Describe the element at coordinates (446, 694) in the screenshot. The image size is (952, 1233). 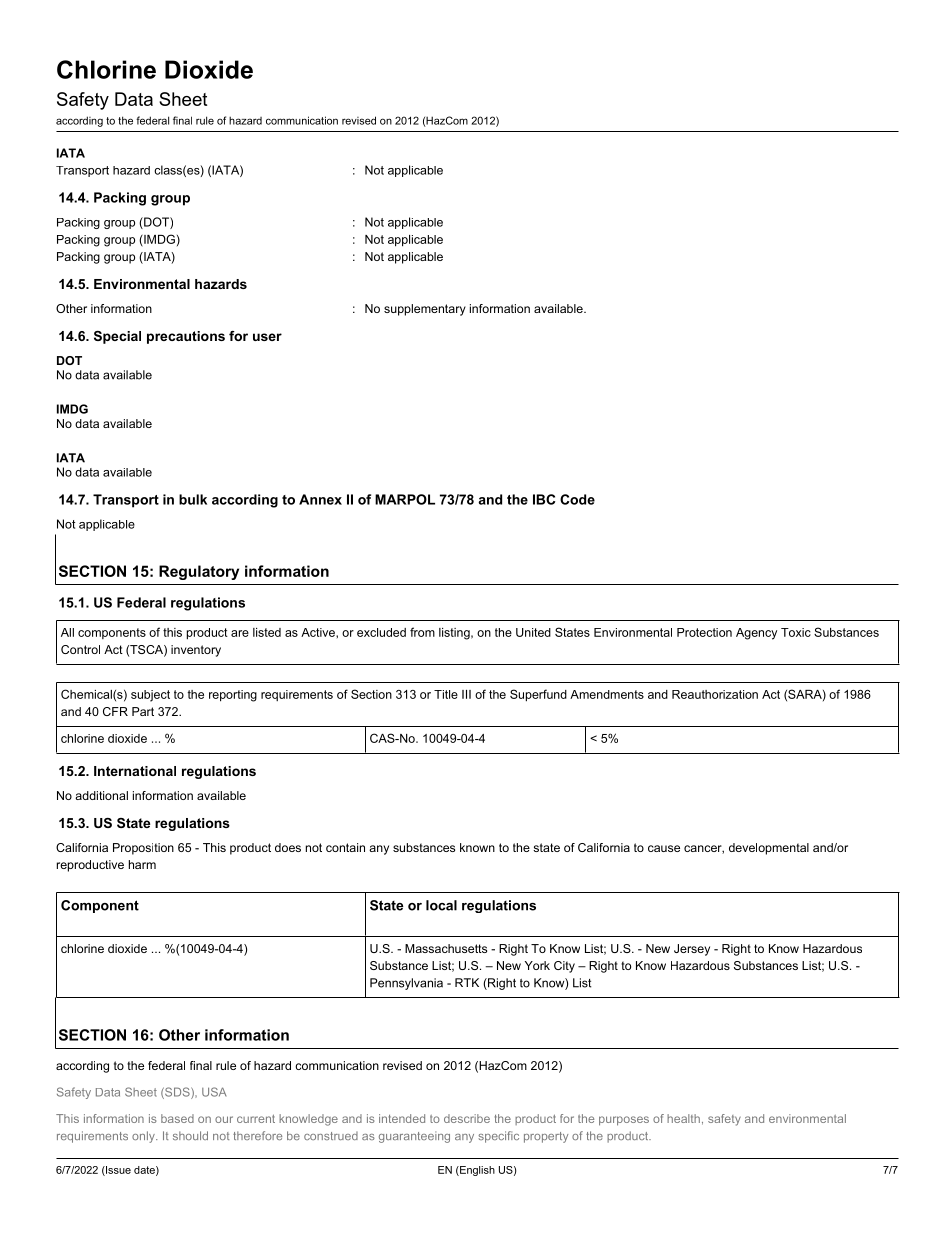
I see `Title` at that location.
